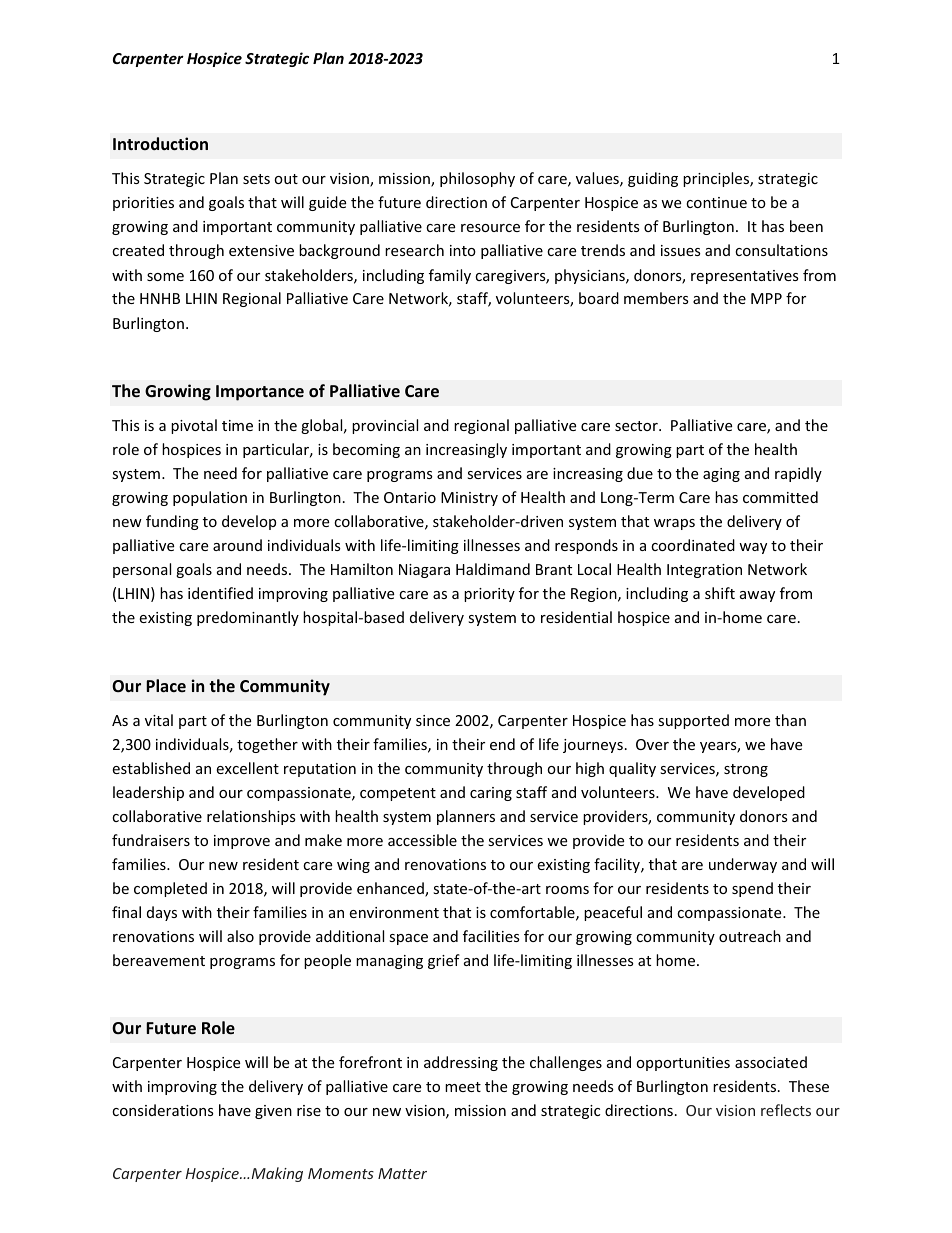 The width and height of the document is (952, 1233). Describe the element at coordinates (491, 794) in the document. I see `caring` at that location.
